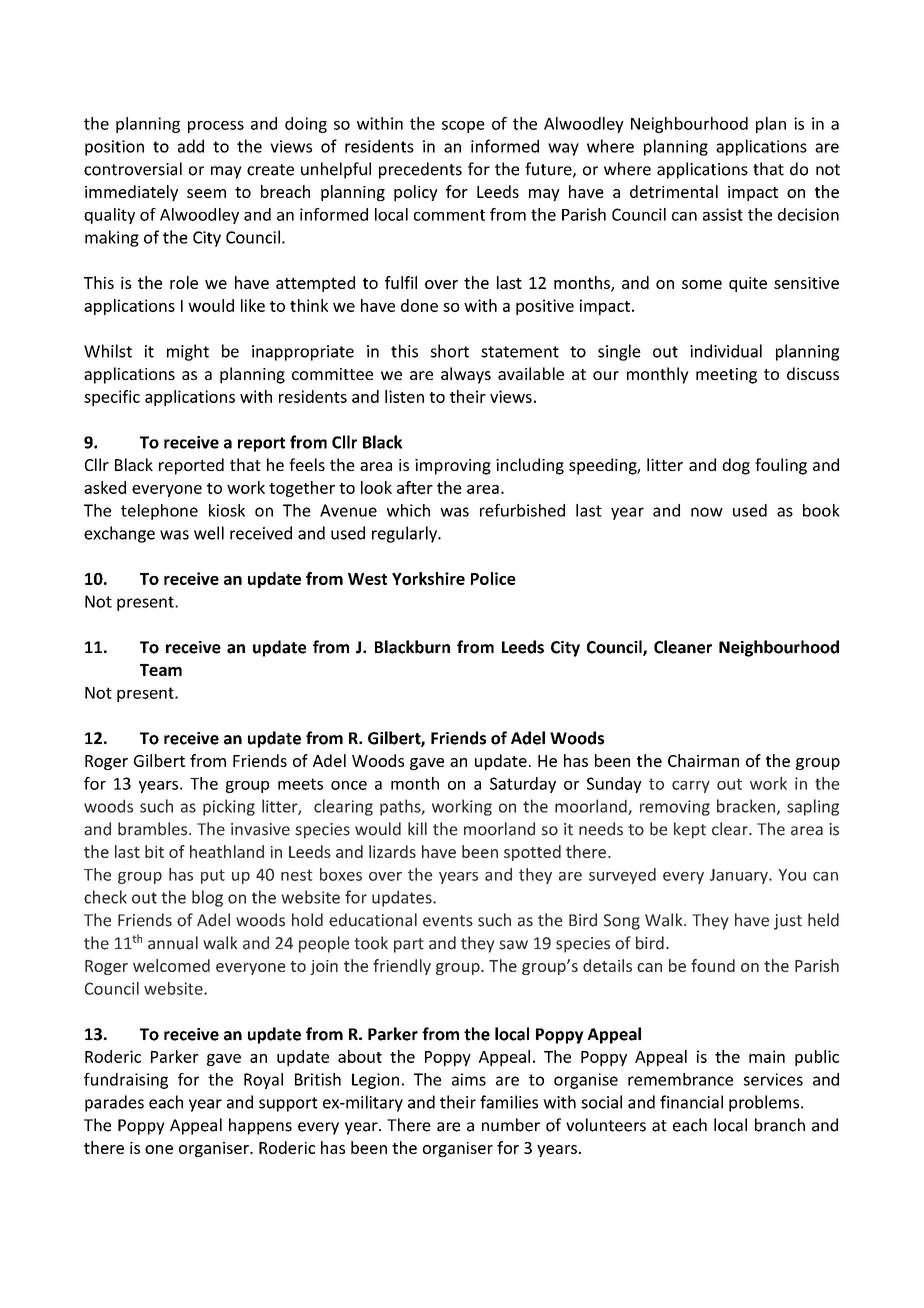 The height and width of the screenshot is (1308, 924). I want to click on kill, so click(417, 828).
